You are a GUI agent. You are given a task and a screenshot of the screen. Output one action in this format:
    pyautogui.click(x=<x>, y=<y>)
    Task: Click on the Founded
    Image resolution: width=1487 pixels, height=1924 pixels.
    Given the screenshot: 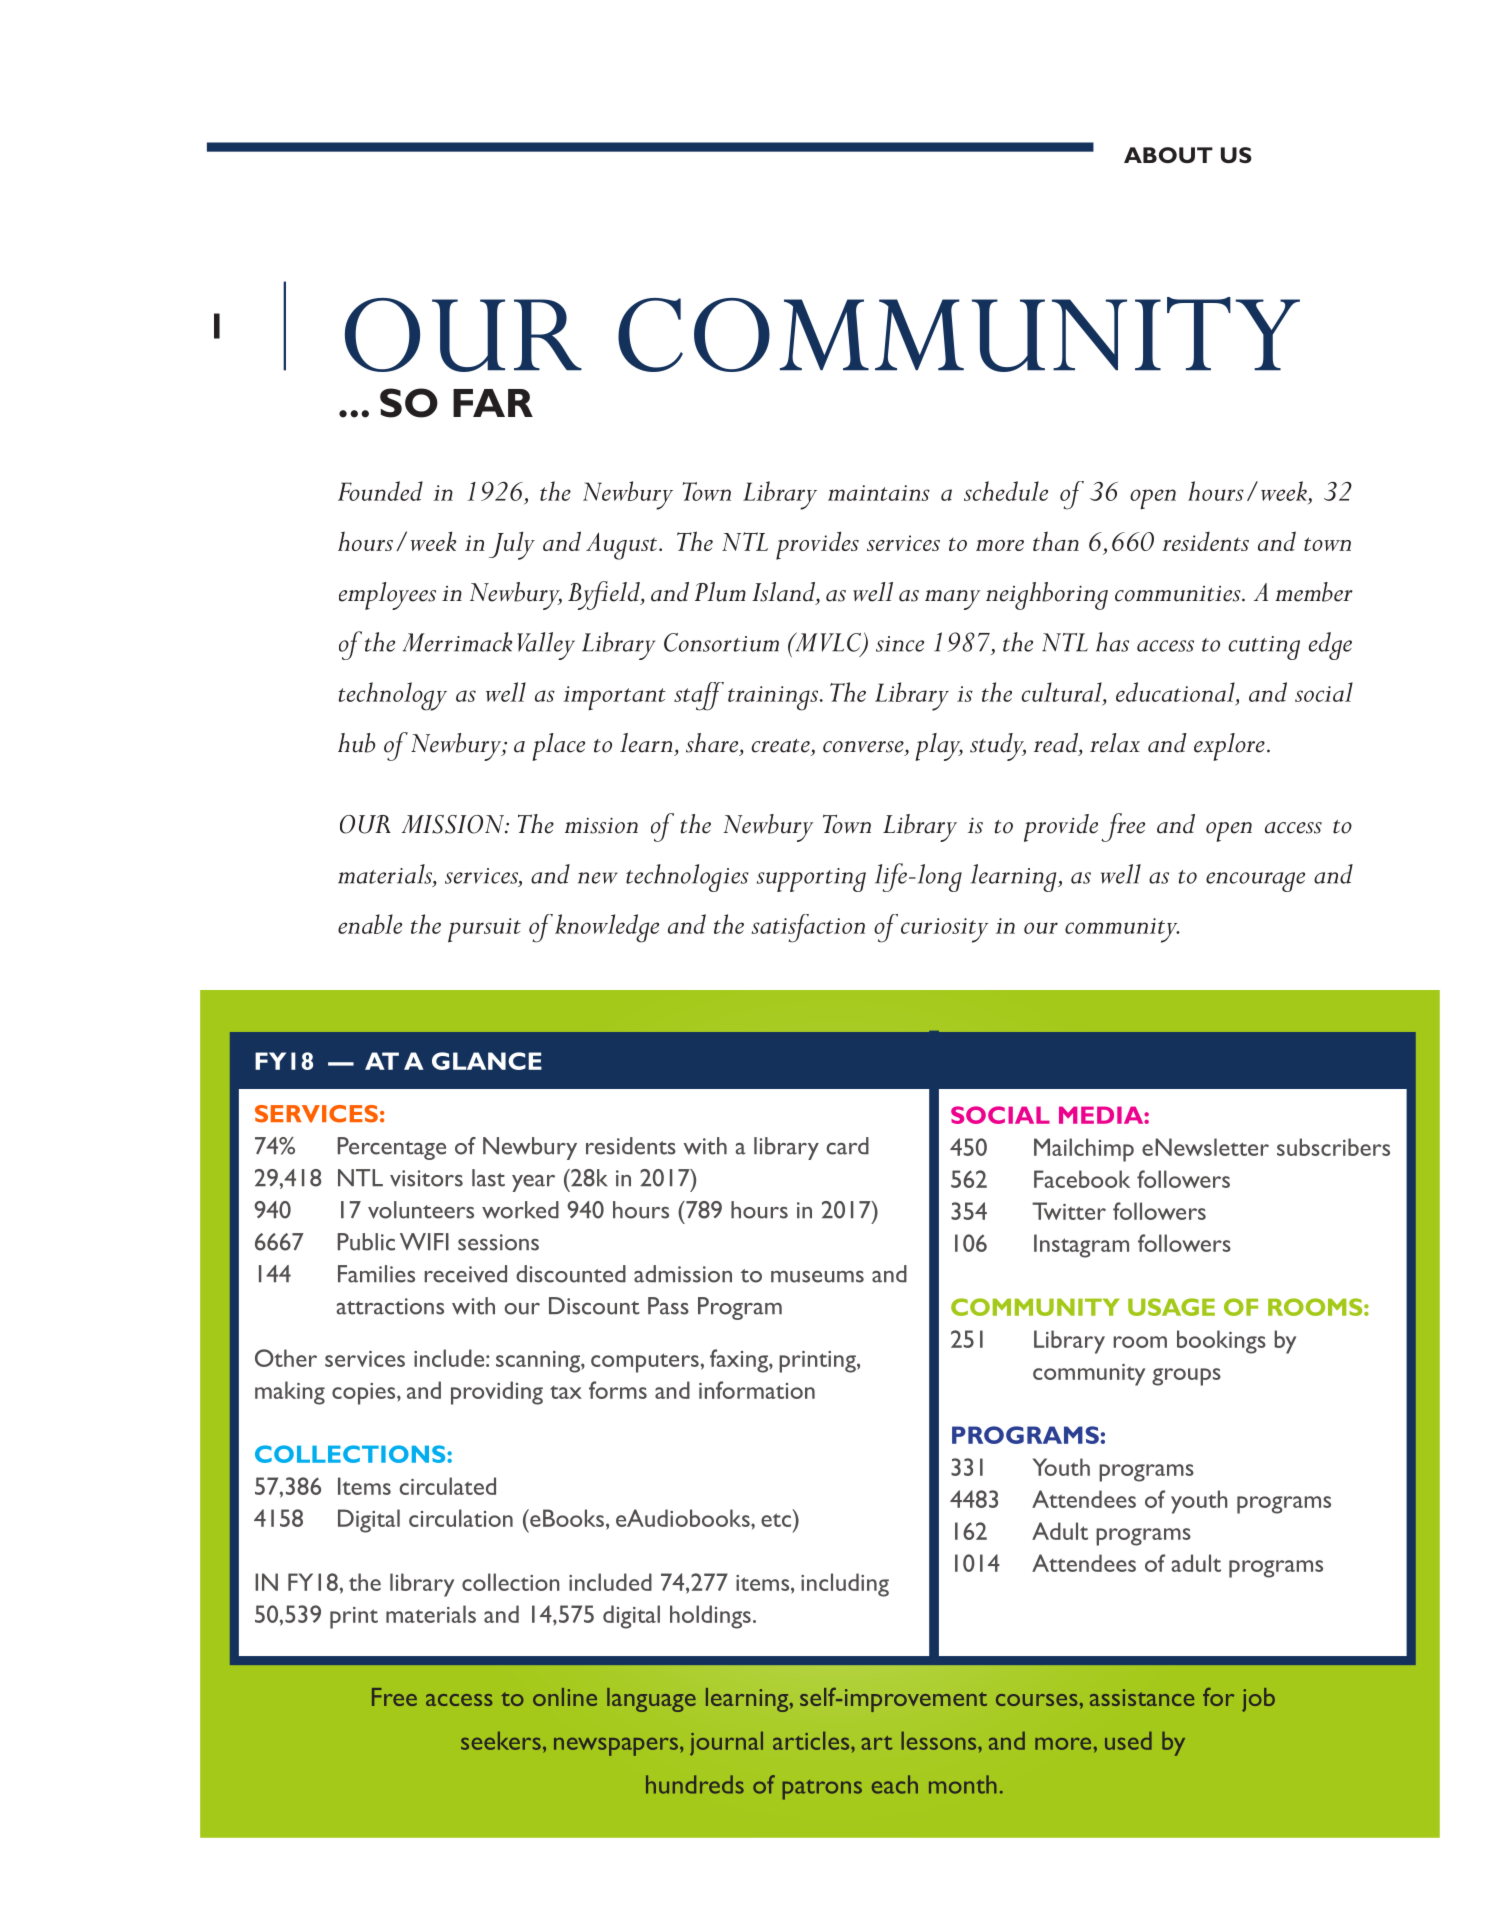 What is the action you would take?
    pyautogui.click(x=380, y=491)
